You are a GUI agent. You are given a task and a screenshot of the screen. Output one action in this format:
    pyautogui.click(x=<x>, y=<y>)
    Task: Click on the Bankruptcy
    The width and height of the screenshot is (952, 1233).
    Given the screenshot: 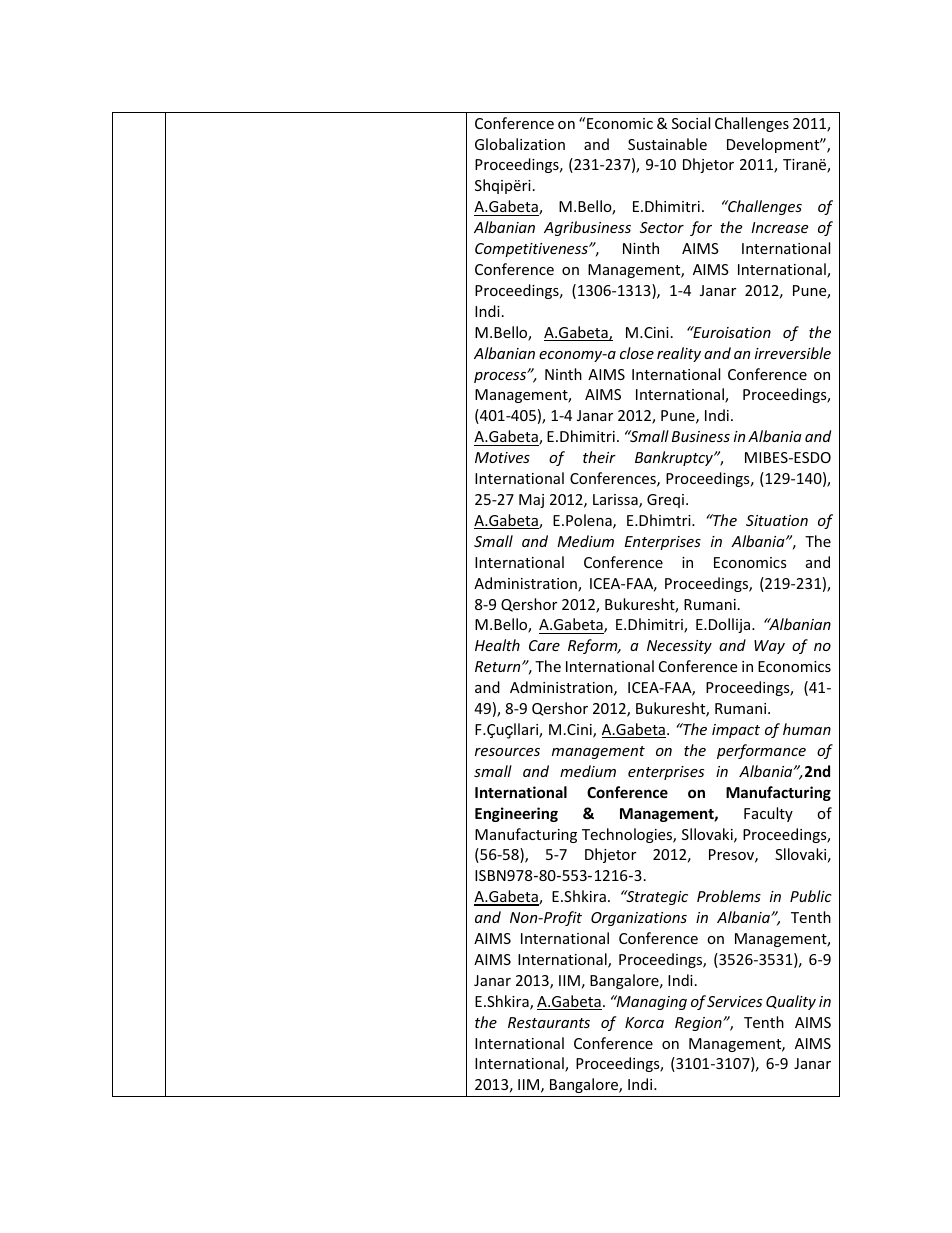 What is the action you would take?
    pyautogui.click(x=675, y=458)
